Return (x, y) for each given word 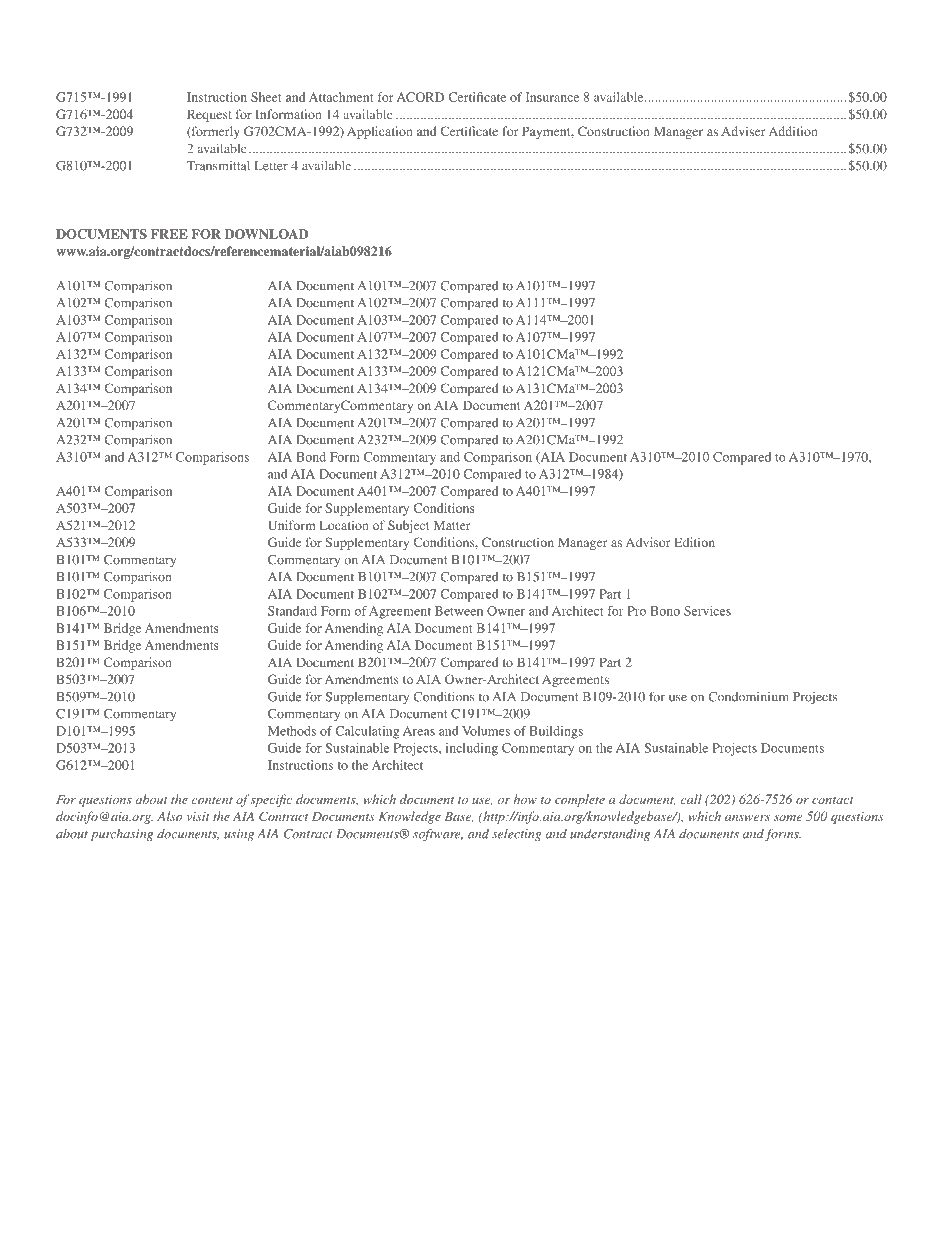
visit (198, 816)
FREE (169, 234)
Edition (694, 542)
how (525, 799)
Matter (452, 525)
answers (747, 818)
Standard (292, 611)
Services (707, 611)
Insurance (552, 97)
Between (459, 611)
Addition (793, 131)
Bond (311, 457)
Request (209, 115)
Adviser (743, 131)
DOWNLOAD (266, 234)
